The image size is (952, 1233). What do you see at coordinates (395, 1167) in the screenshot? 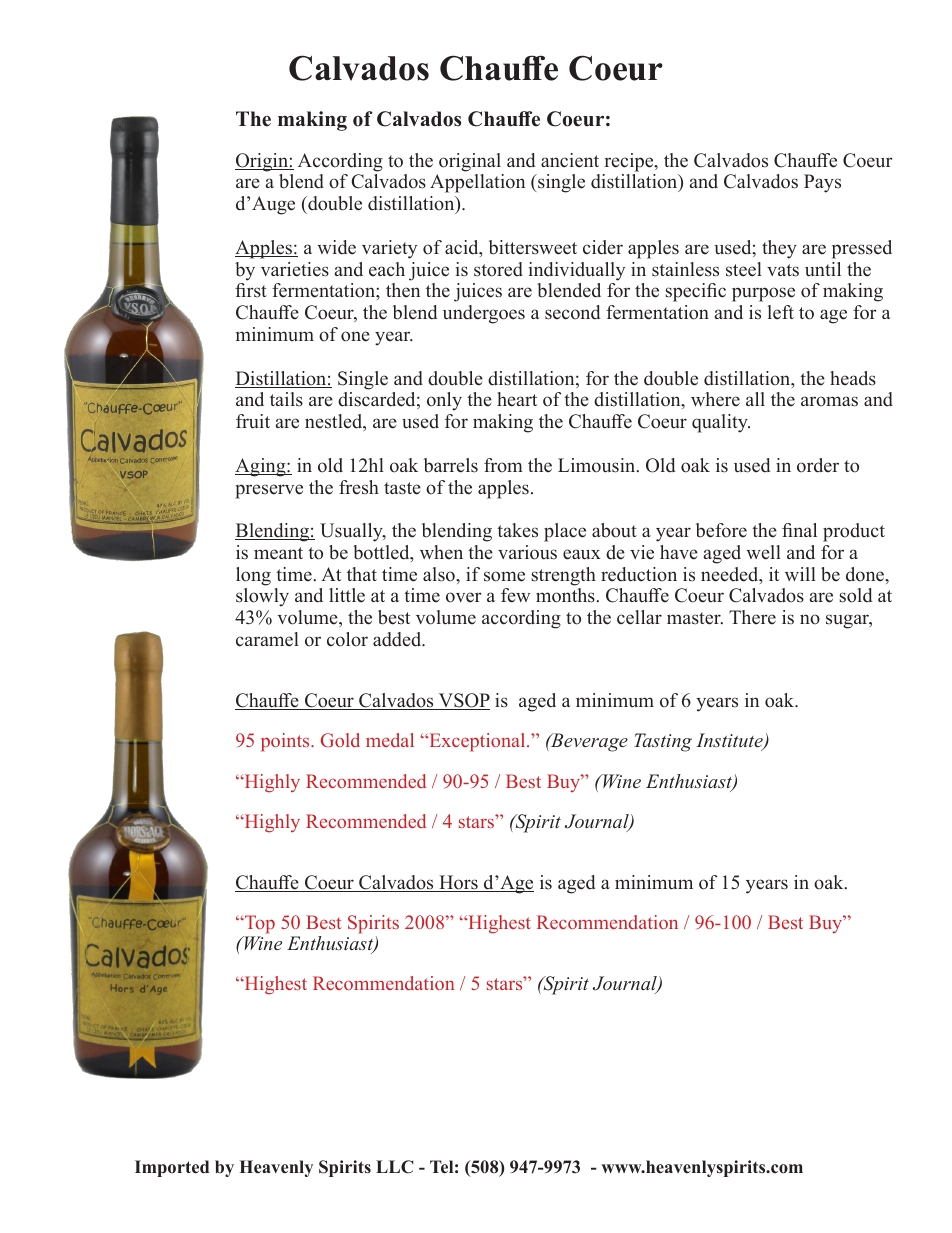
I see `LLC` at bounding box center [395, 1167].
